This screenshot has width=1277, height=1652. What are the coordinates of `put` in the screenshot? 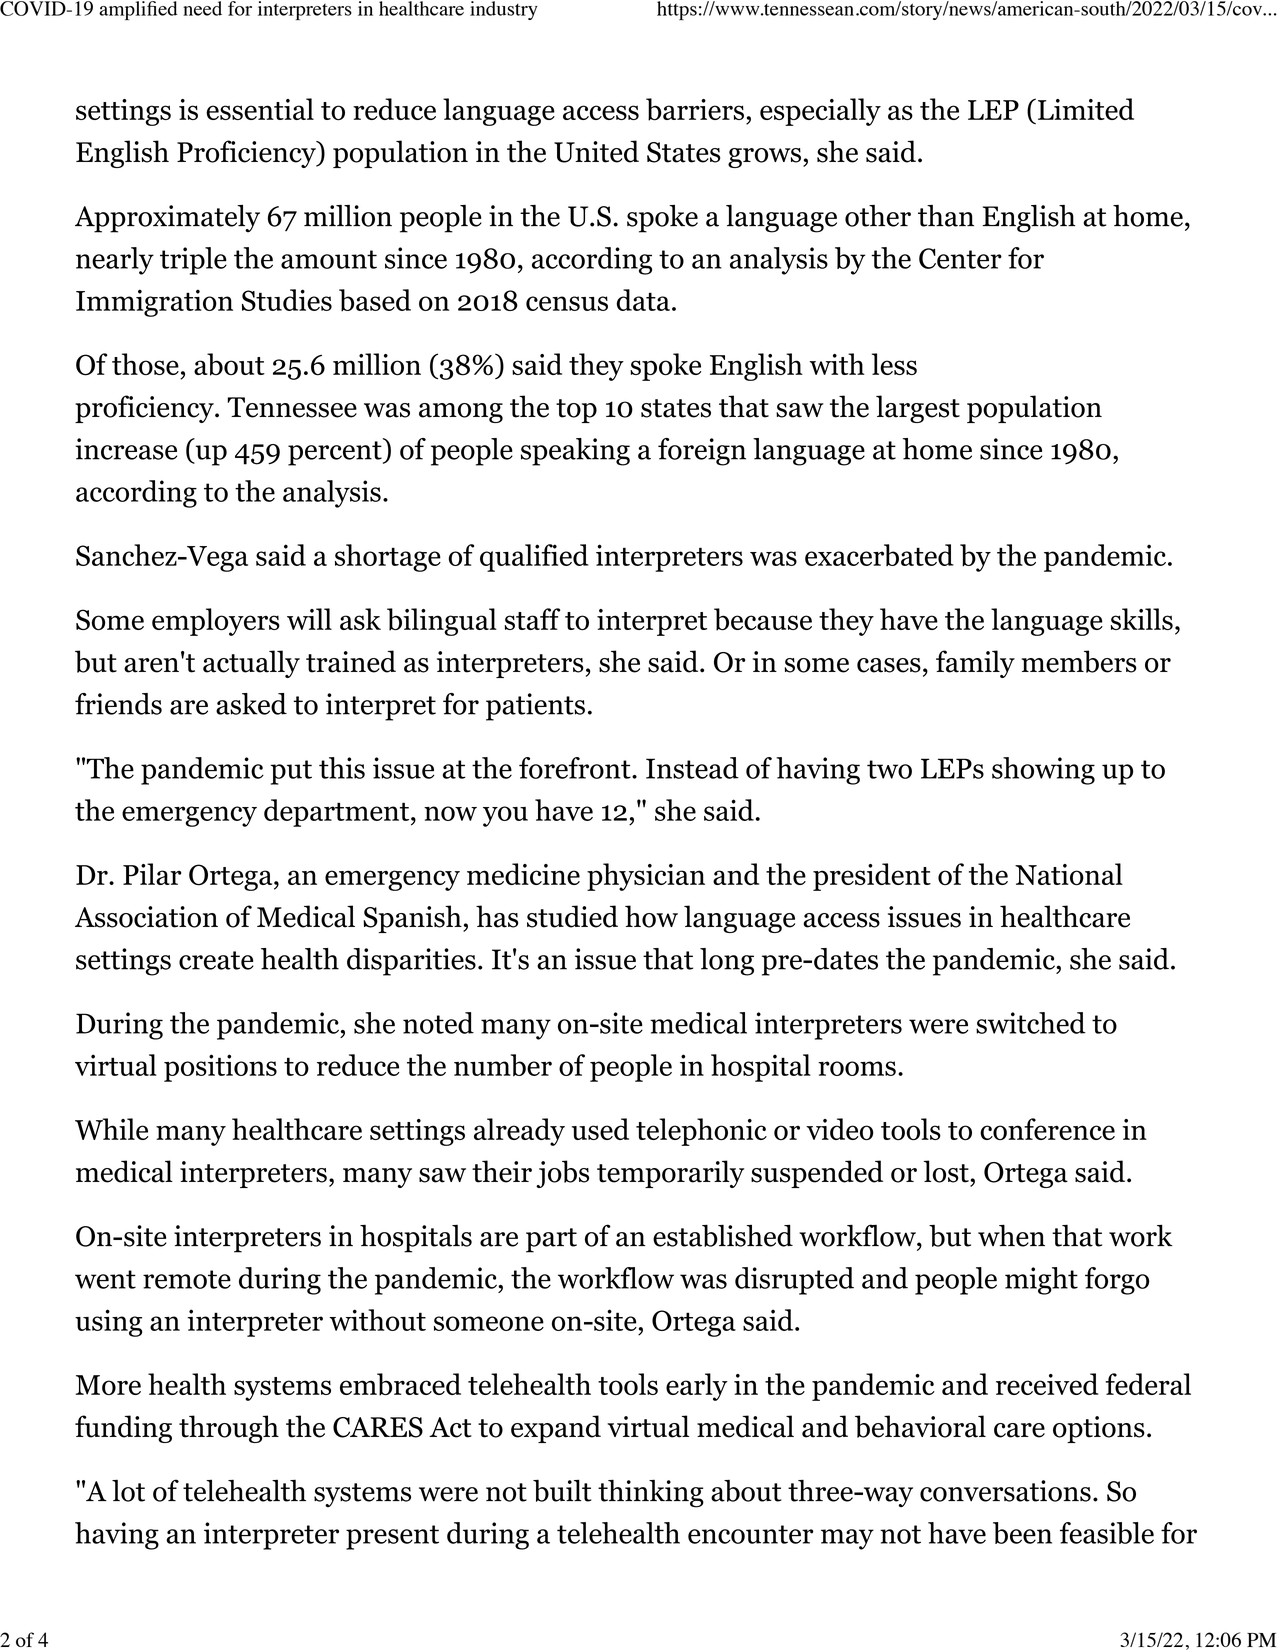 It's located at (291, 772).
